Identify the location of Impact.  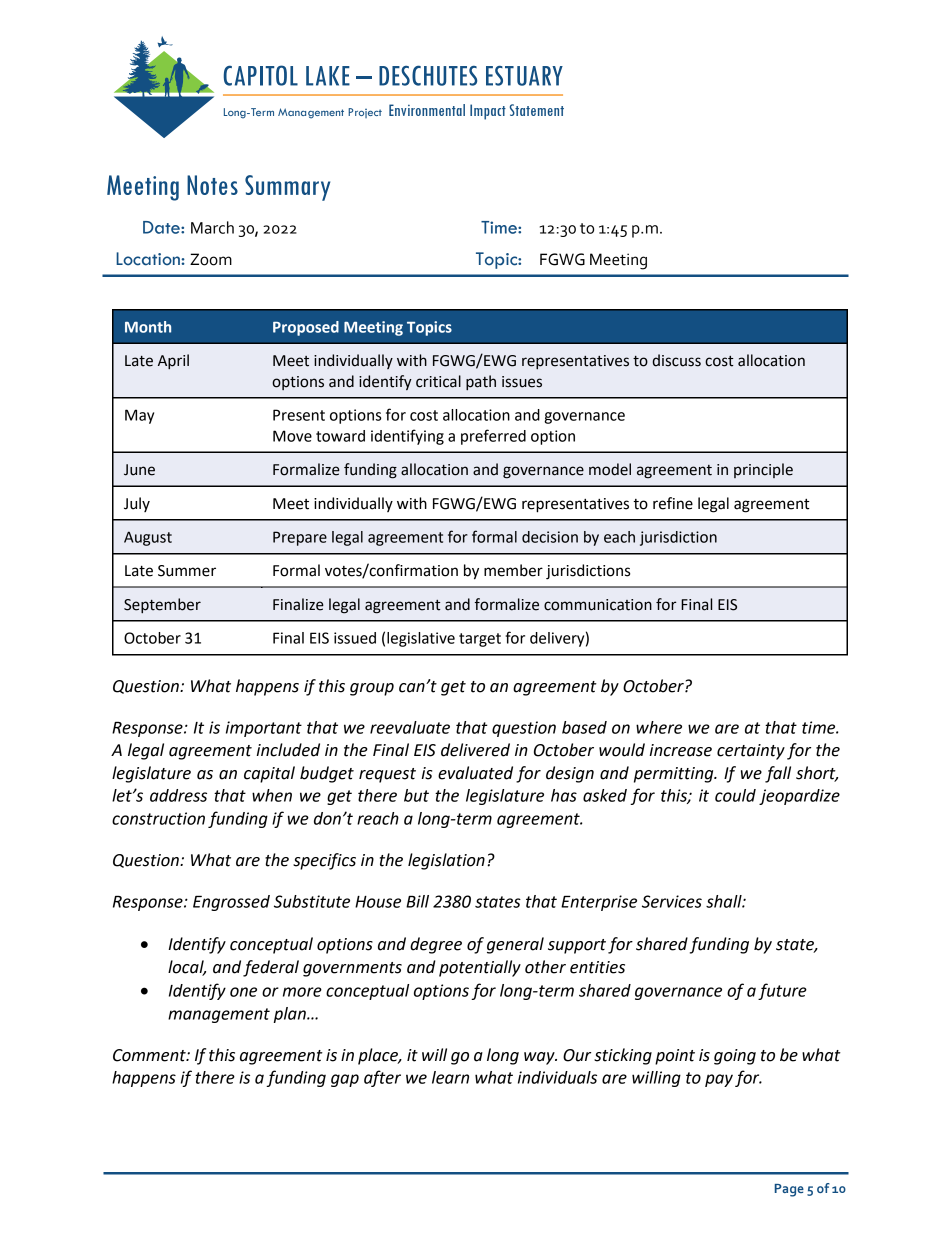
(488, 112).
